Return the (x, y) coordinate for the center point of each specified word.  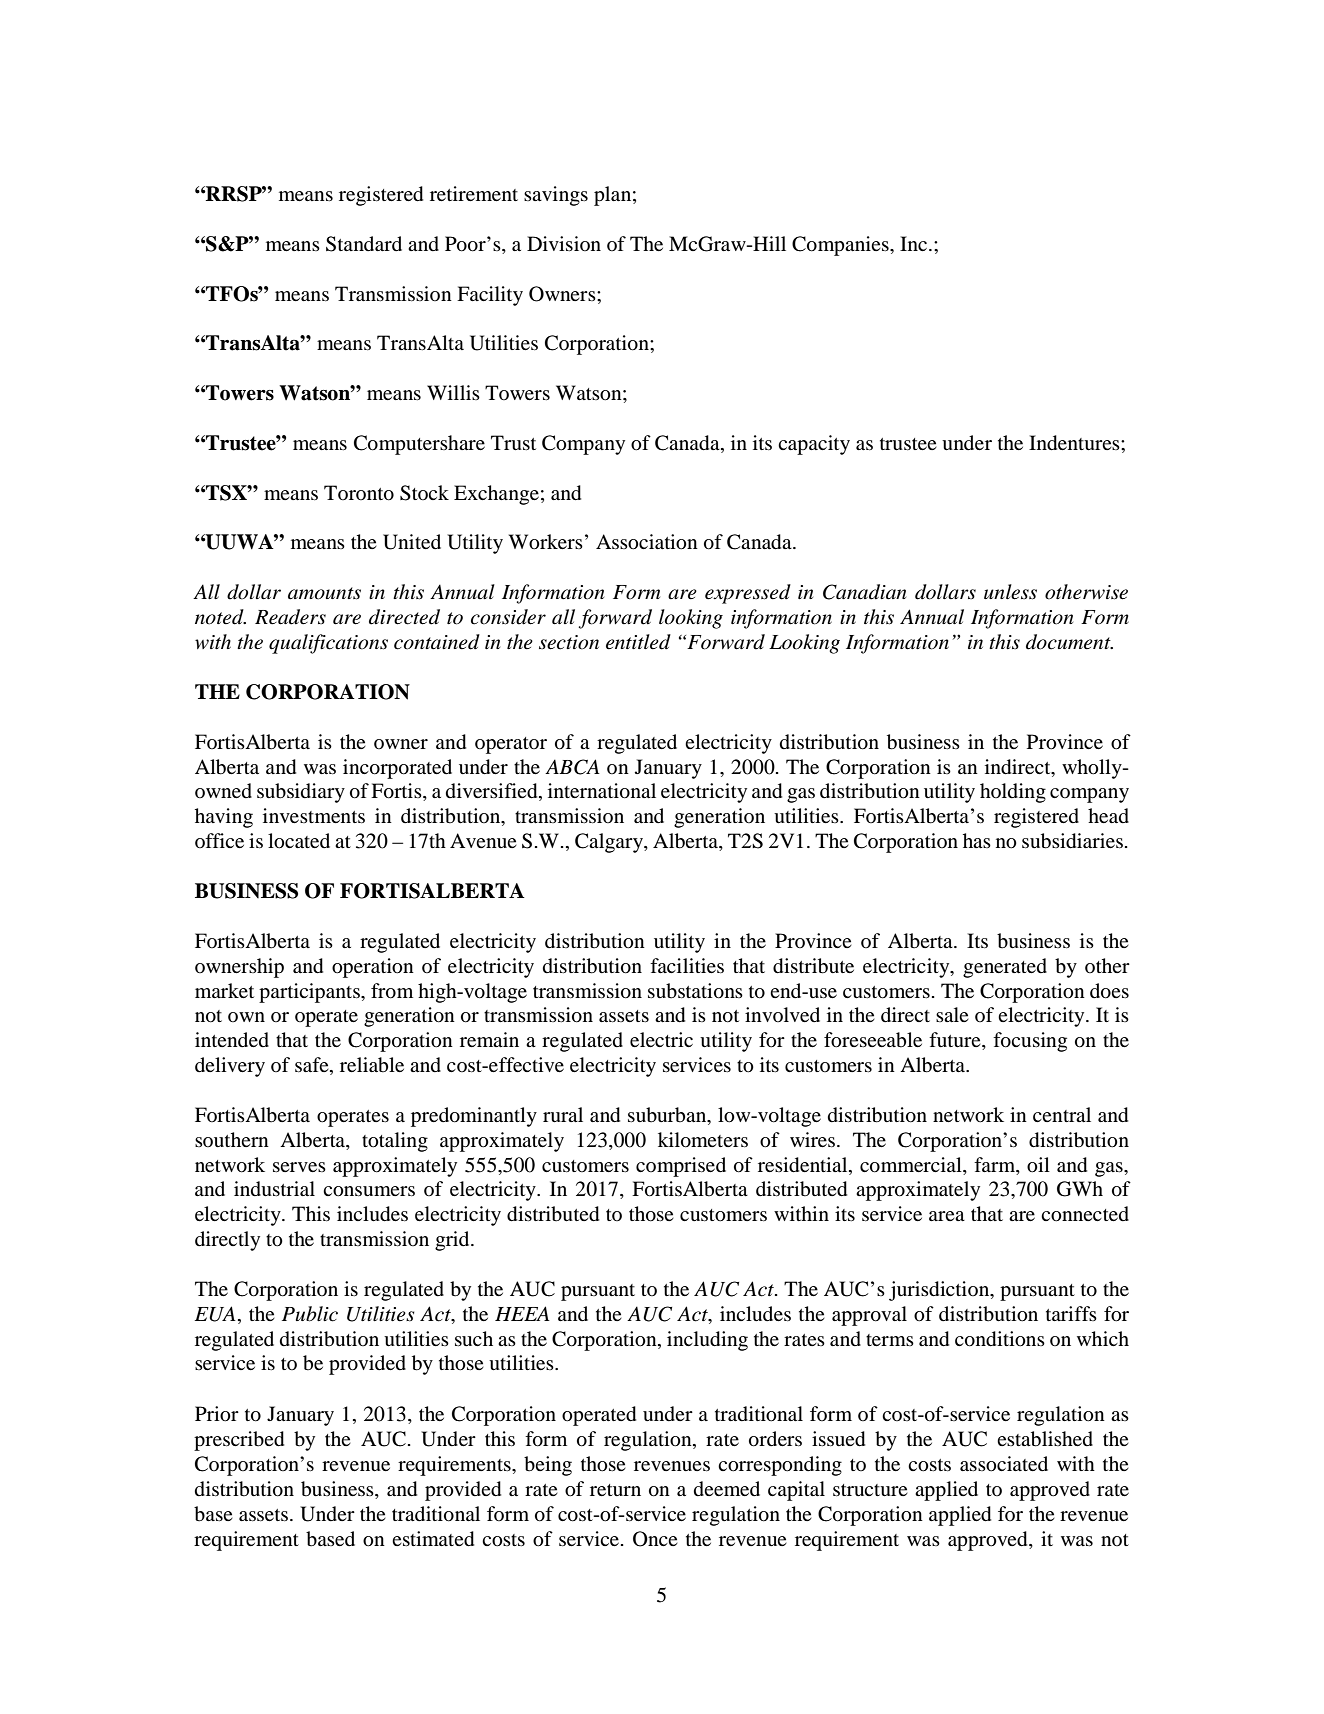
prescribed (239, 1441)
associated (1004, 1464)
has (977, 840)
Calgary (610, 843)
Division (564, 243)
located (299, 841)
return (615, 1490)
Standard (364, 244)
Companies (841, 246)
